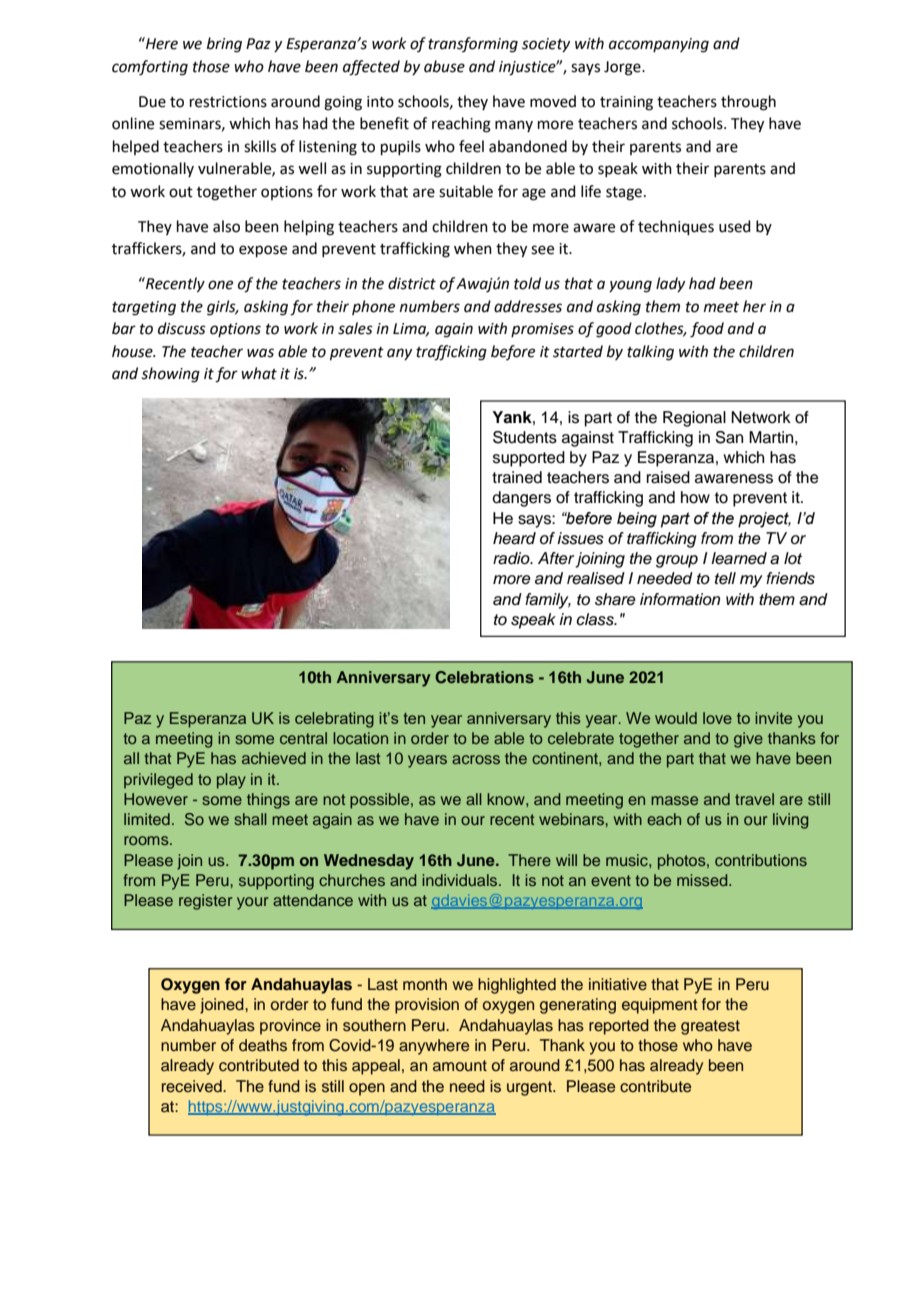  Describe the element at coordinates (412, 283) in the document. I see `district` at that location.
